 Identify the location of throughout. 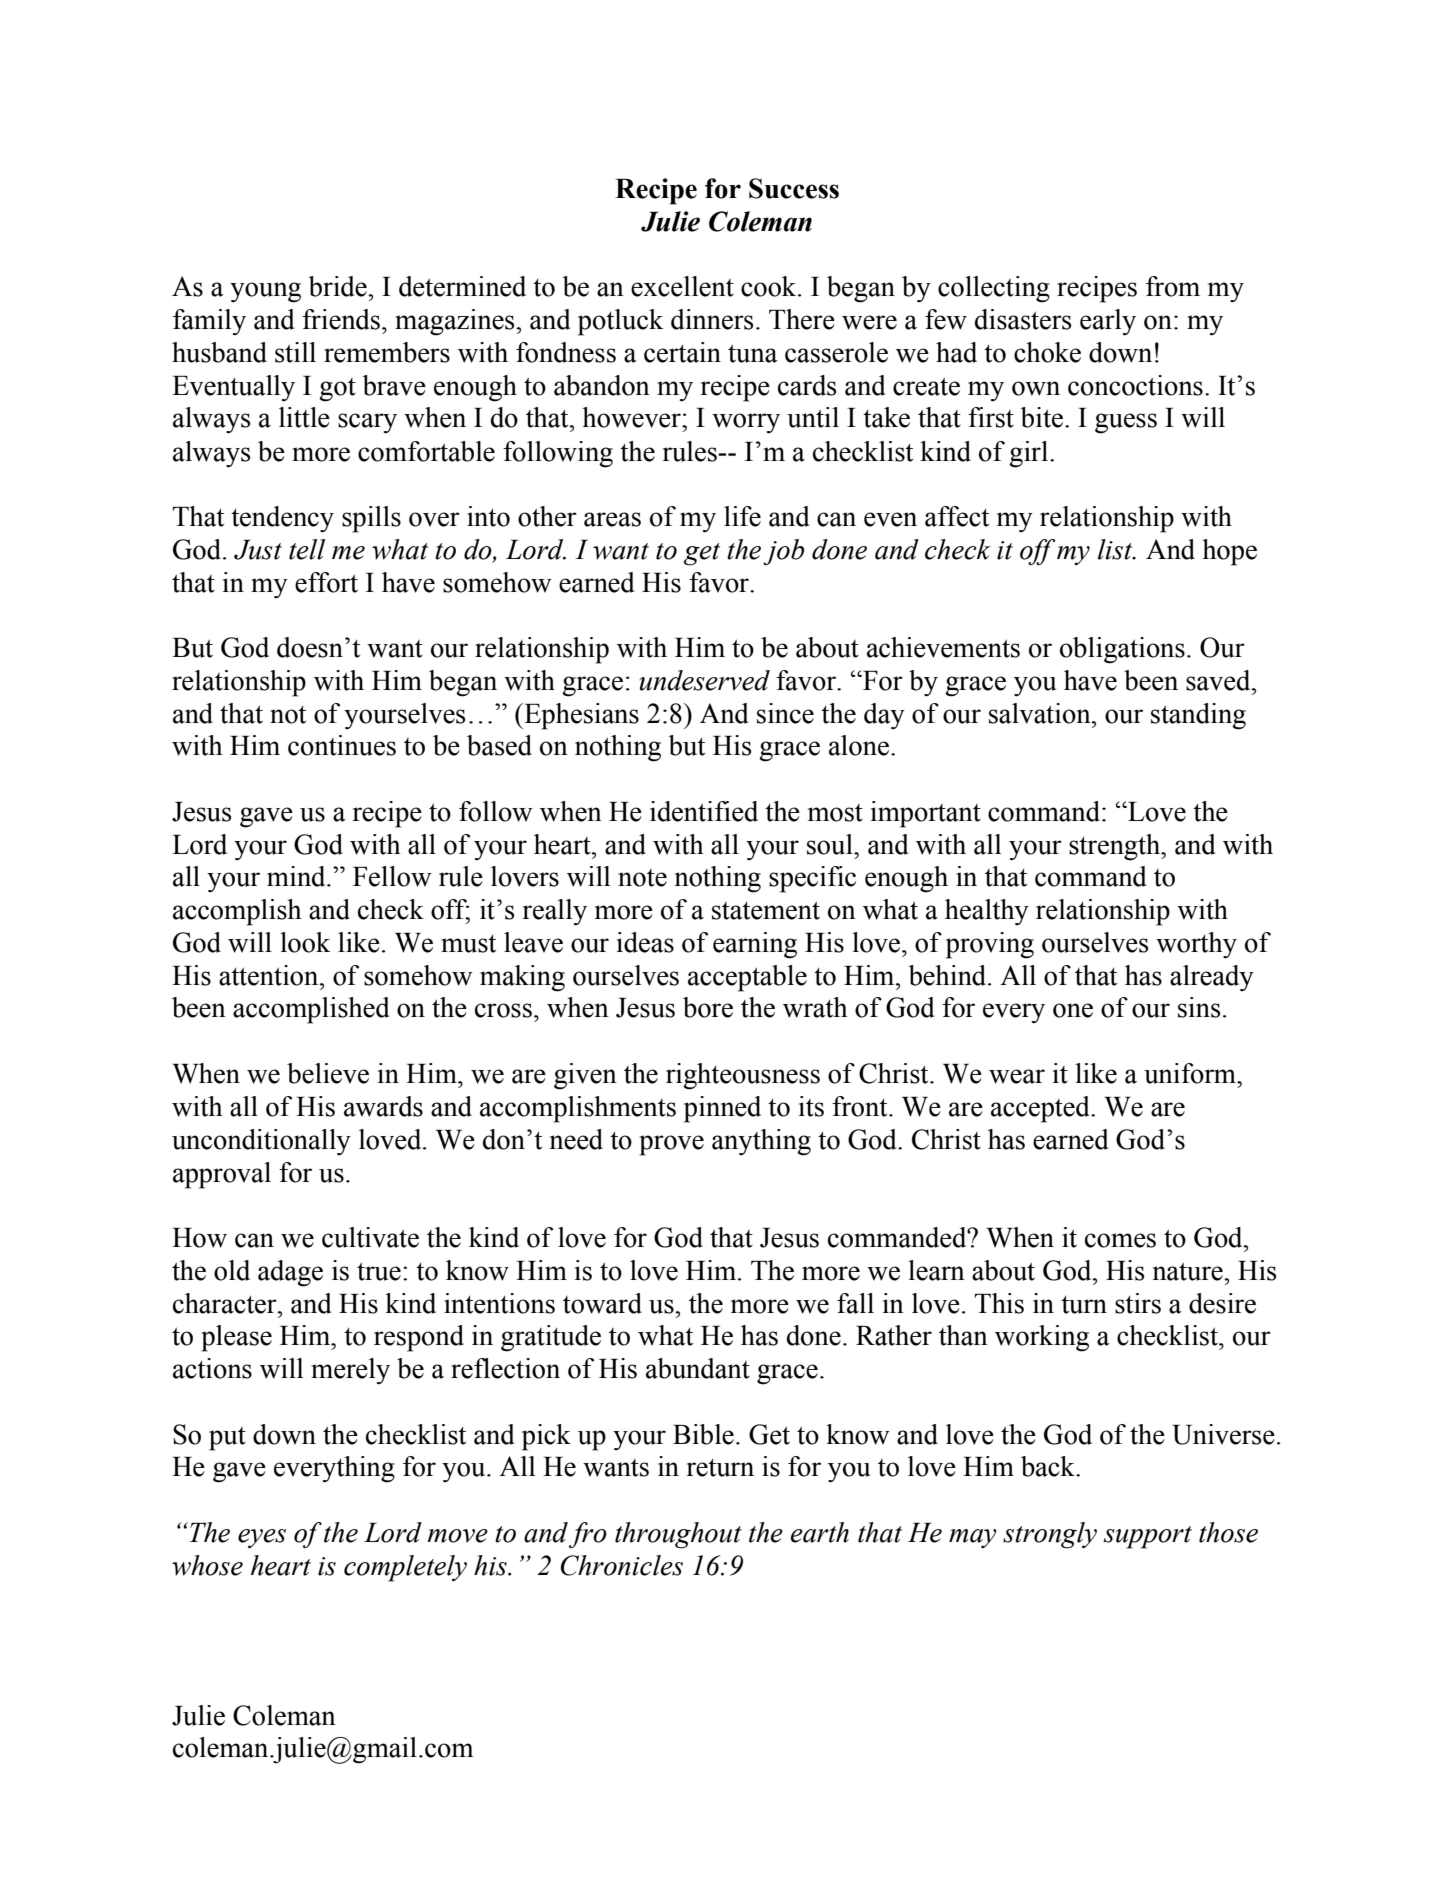
(678, 1535).
